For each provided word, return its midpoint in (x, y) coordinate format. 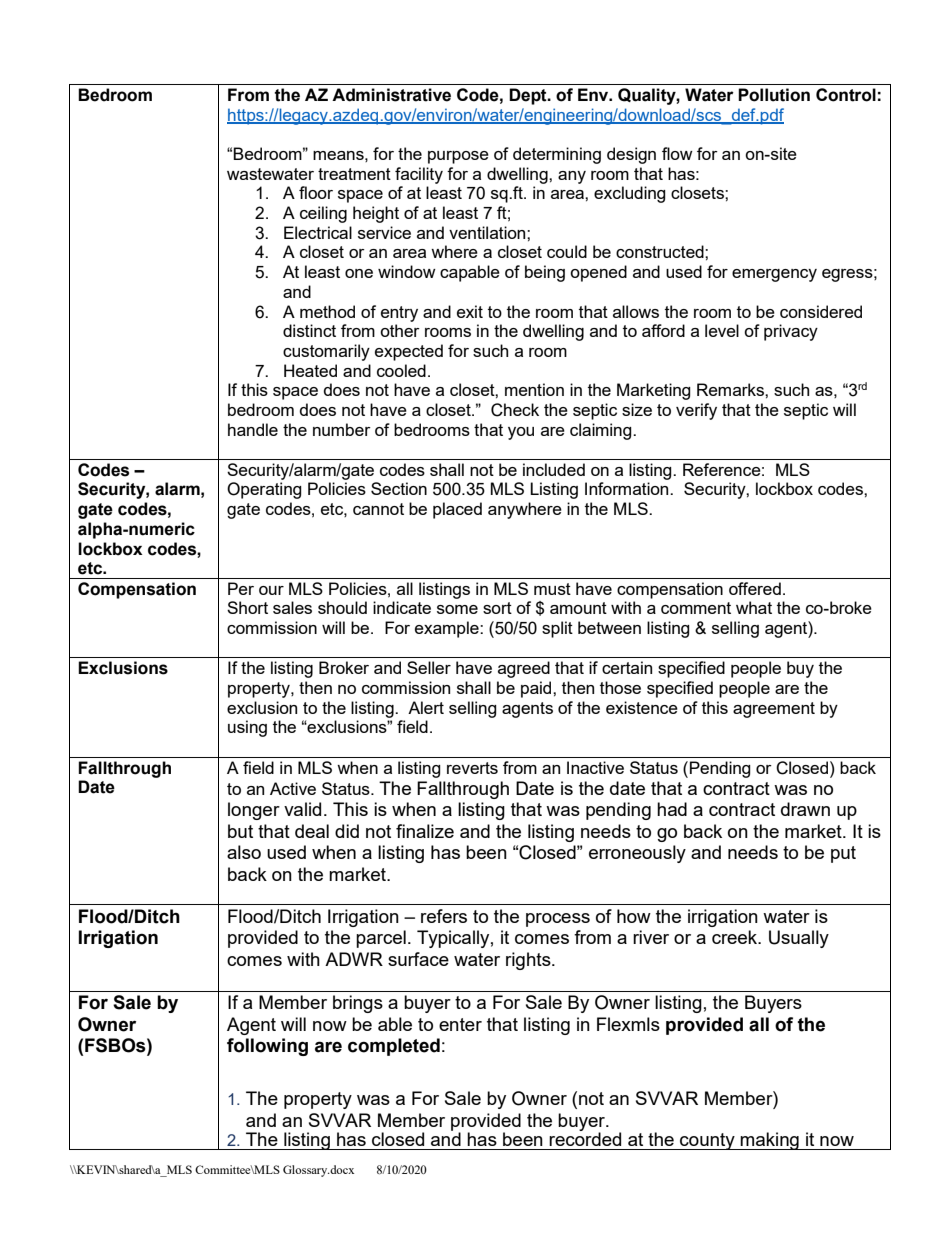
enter (460, 1024)
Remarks (731, 389)
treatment (354, 174)
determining (557, 155)
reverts (472, 768)
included (554, 469)
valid (302, 809)
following (267, 1047)
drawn (805, 809)
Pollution (774, 95)
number (342, 429)
